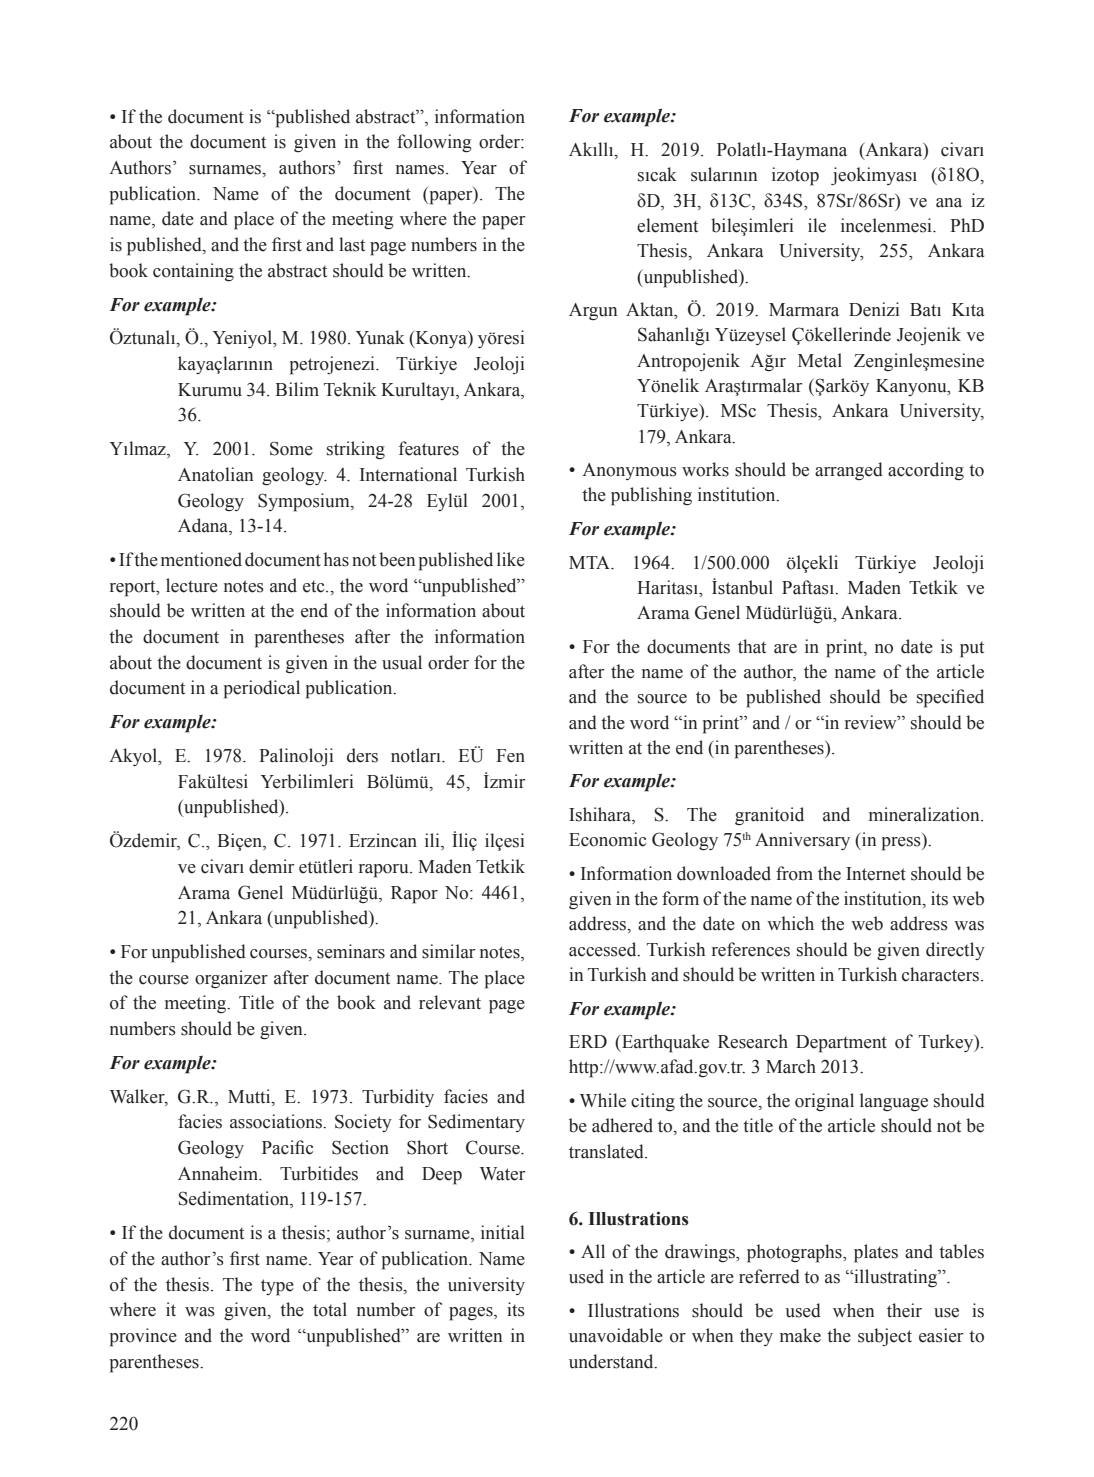 This image has height=1477, width=1094. What do you see at coordinates (201, 559) in the image?
I see `mentioned` at bounding box center [201, 559].
